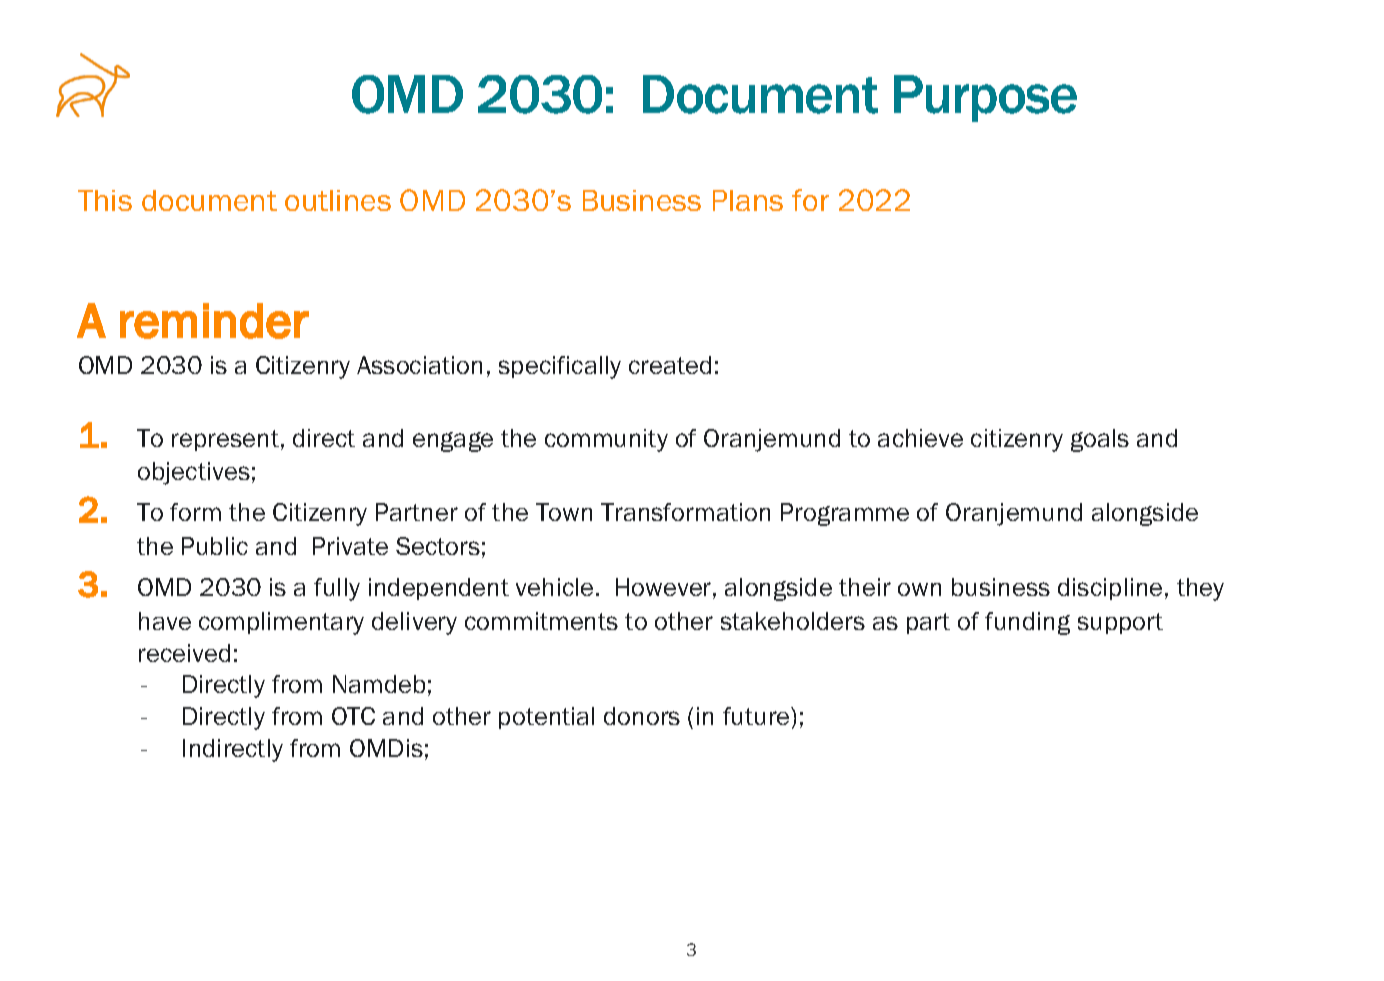  I want to click on OTC, so click(353, 716).
